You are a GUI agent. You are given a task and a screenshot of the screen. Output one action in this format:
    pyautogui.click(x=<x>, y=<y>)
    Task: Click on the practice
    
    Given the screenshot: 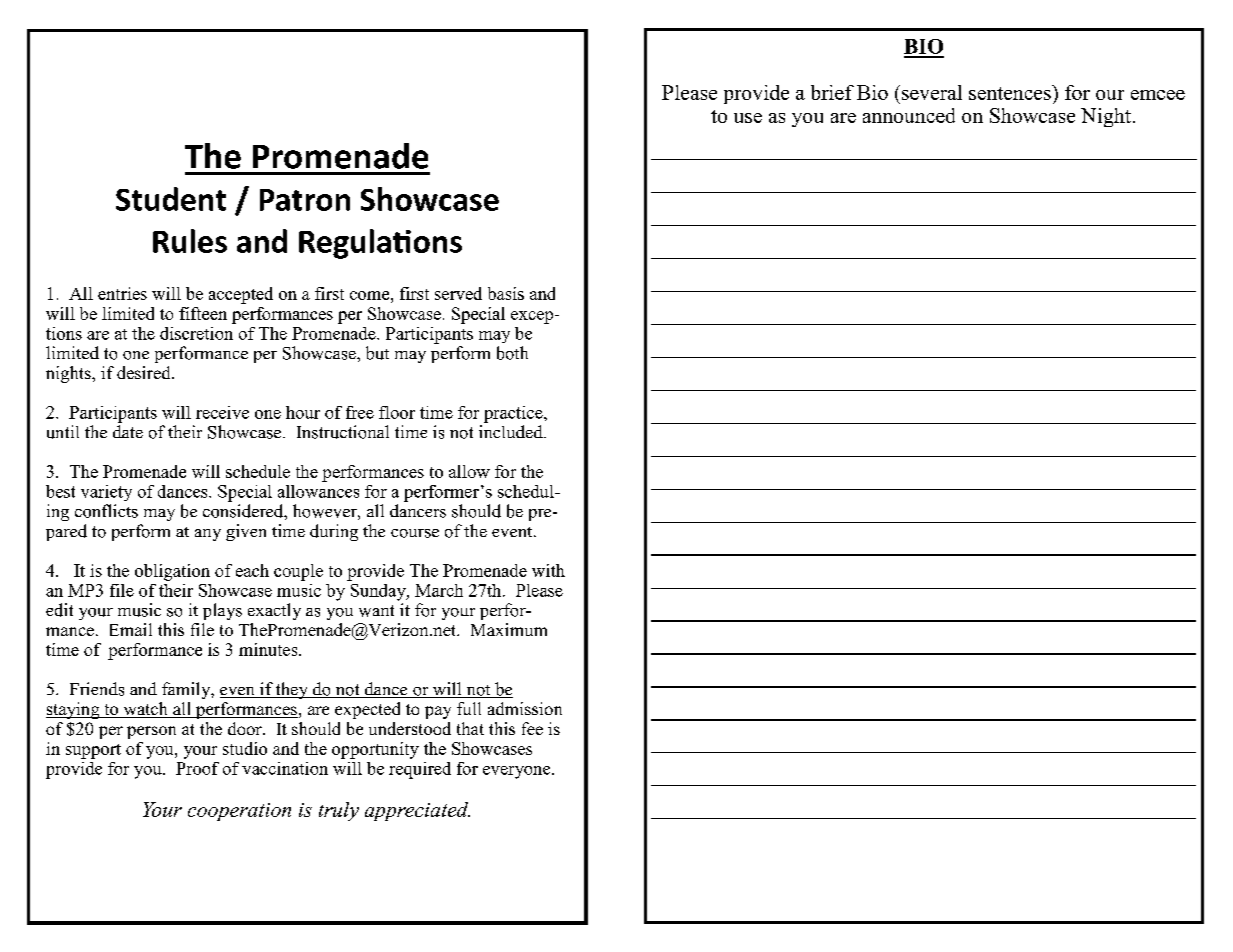 What is the action you would take?
    pyautogui.click(x=514, y=414)
